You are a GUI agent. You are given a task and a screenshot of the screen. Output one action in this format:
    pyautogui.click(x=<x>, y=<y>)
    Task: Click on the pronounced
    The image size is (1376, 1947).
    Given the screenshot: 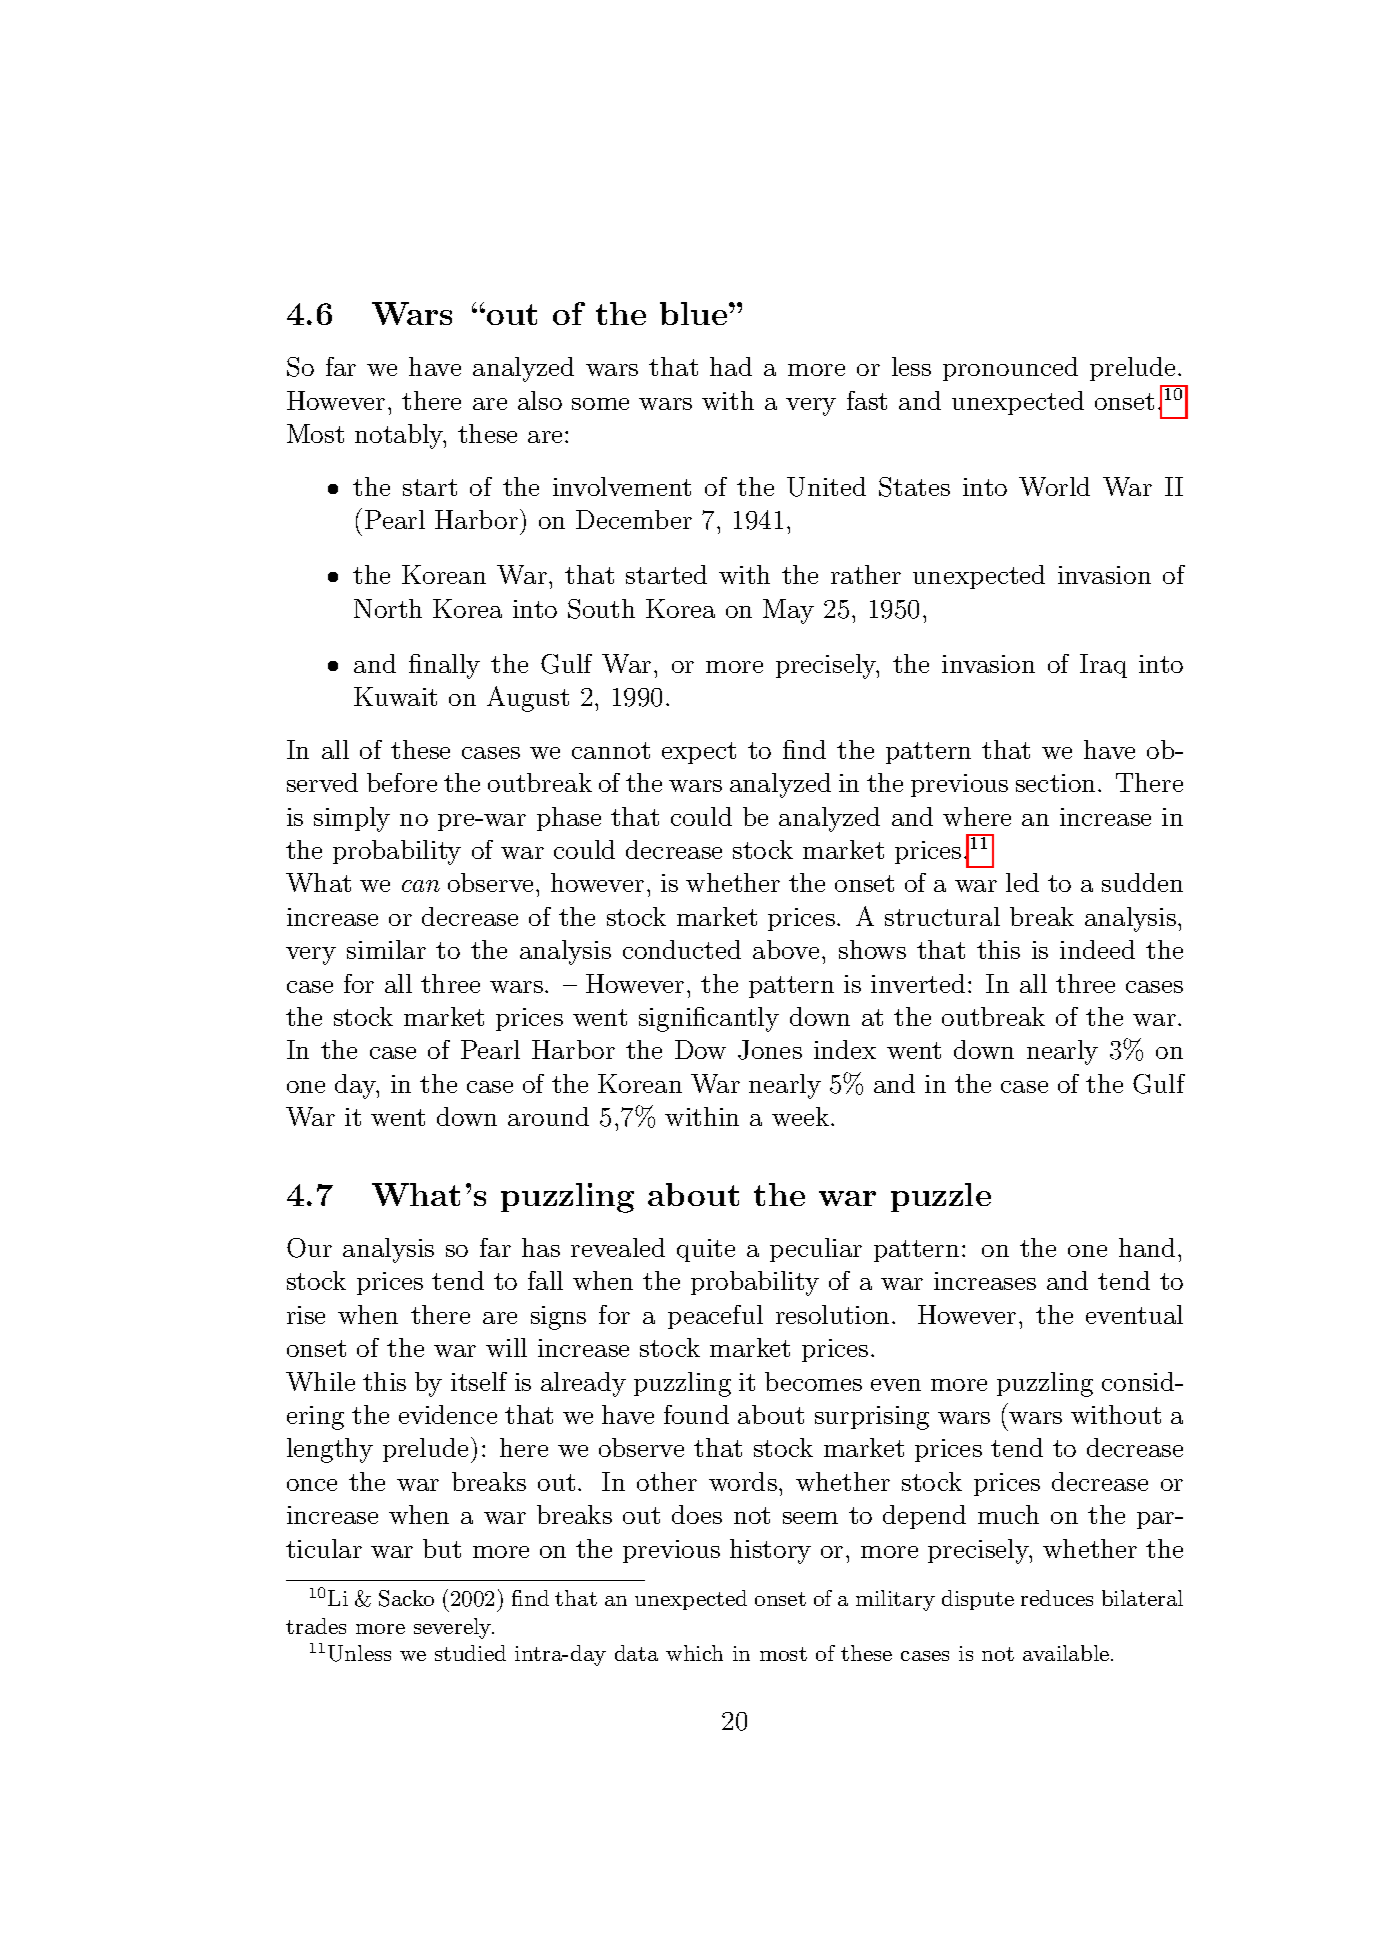 What is the action you would take?
    pyautogui.click(x=1010, y=369)
